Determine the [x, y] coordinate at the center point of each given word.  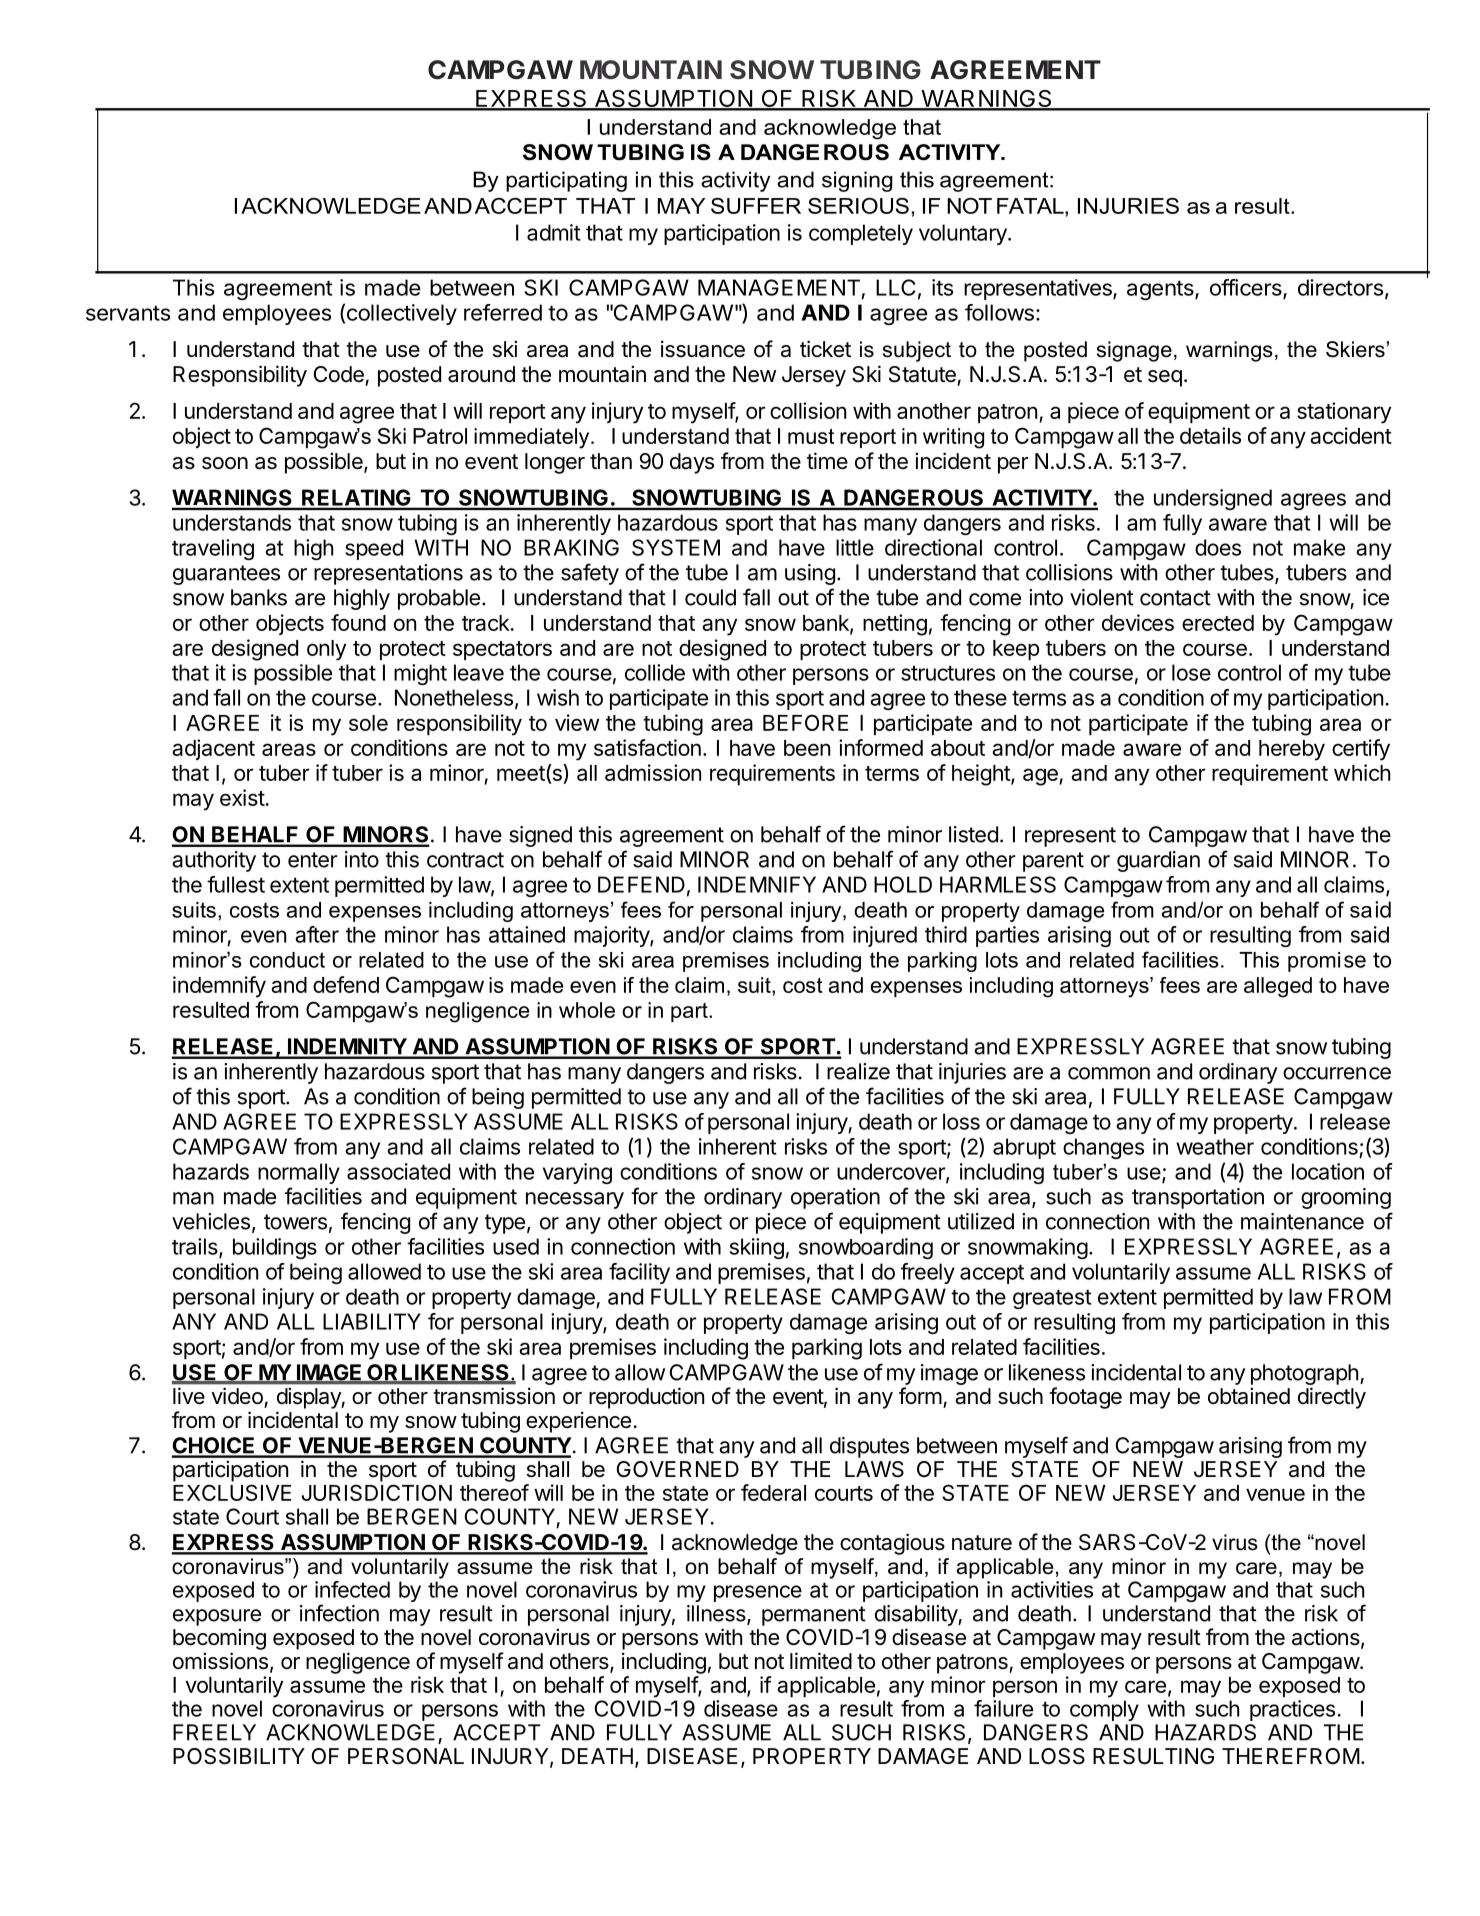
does [1218, 547]
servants [128, 313]
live [189, 1396]
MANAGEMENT [779, 287]
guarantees [226, 575]
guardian [1158, 861]
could [710, 597]
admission [653, 772]
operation [835, 1198]
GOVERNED [678, 1469]
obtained [1249, 1396]
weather [1215, 1146]
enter [313, 860]
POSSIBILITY [239, 1756]
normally [299, 1173]
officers [1247, 288]
